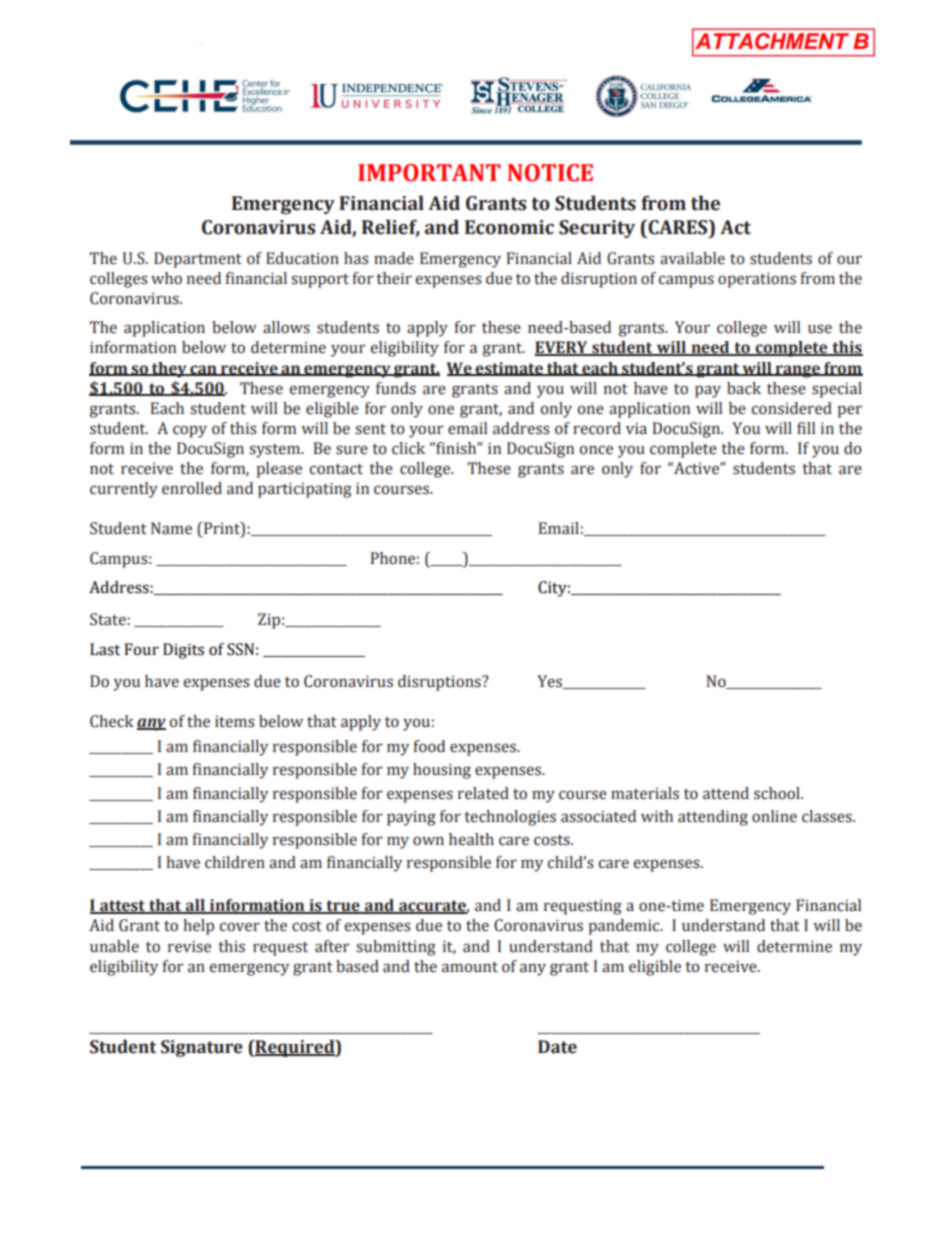 This page has width=952, height=1233. I want to click on Signature, so click(202, 1048).
